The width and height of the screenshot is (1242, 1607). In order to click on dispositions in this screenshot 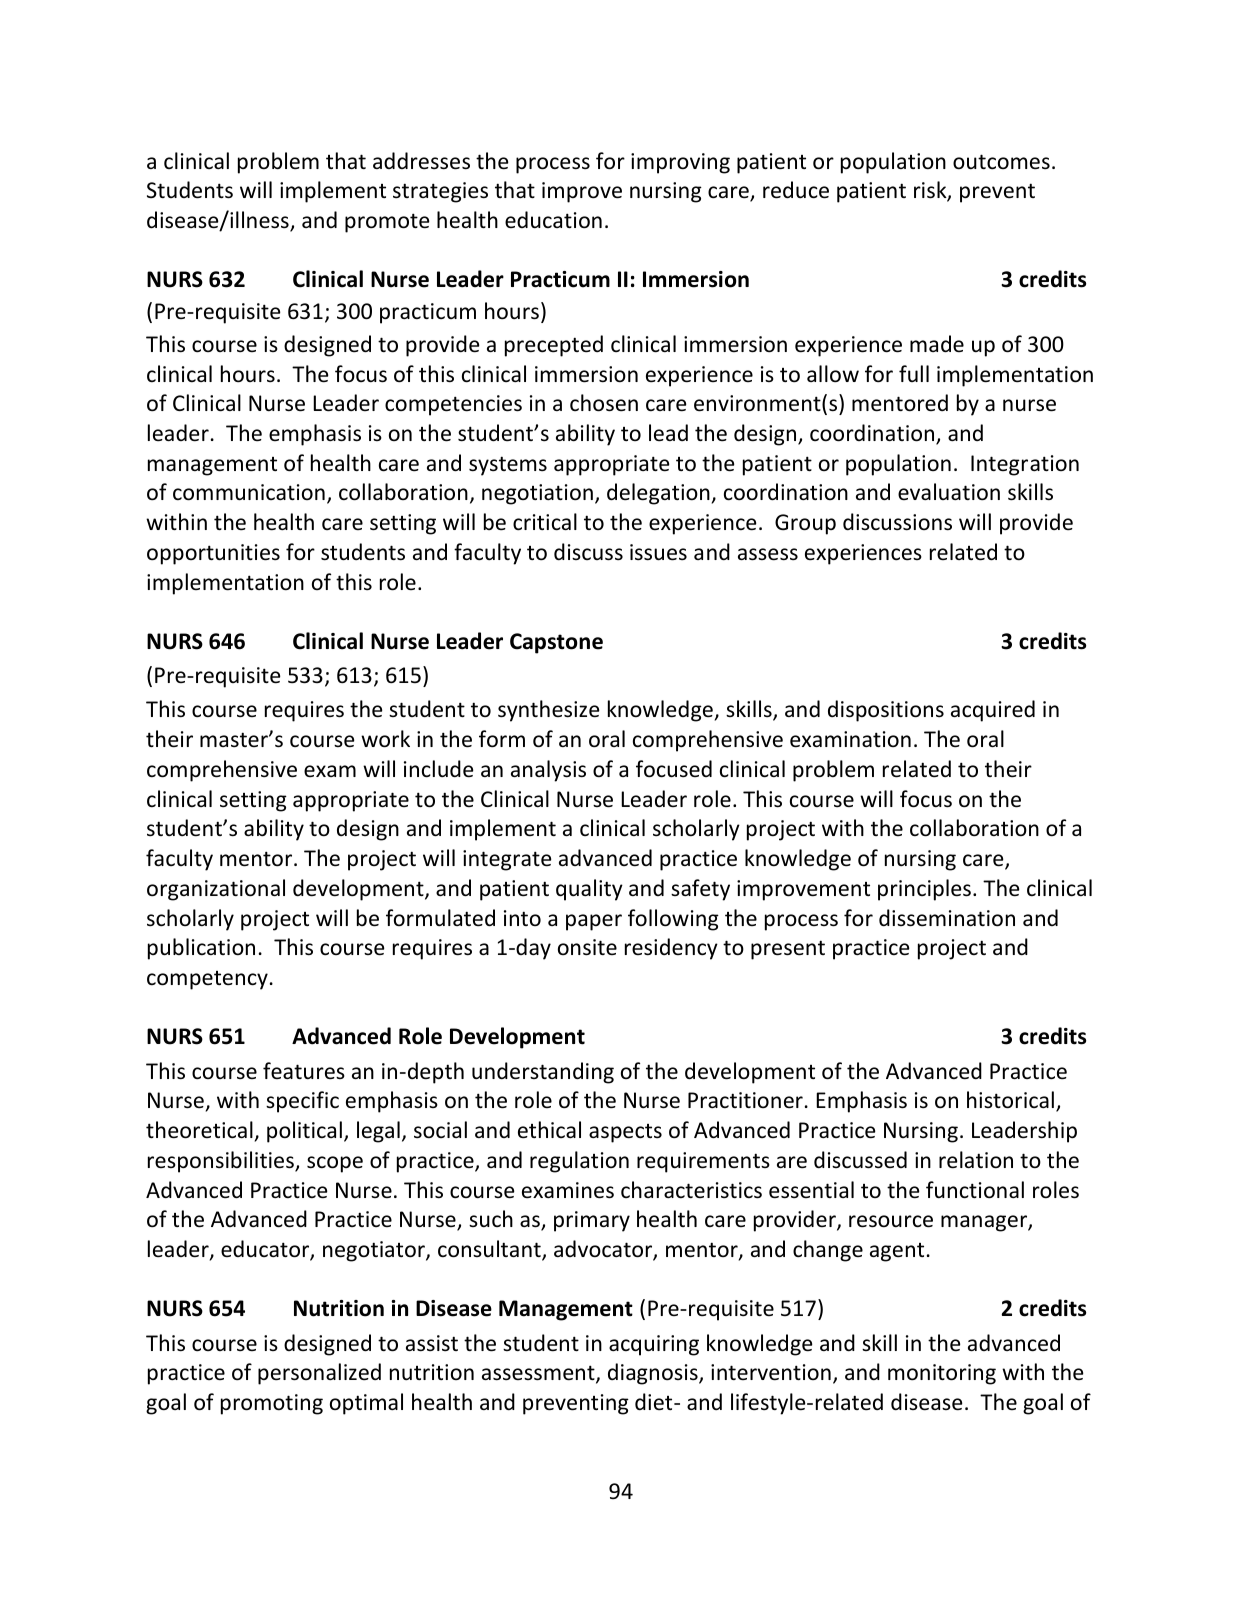, I will do `click(886, 711)`.
